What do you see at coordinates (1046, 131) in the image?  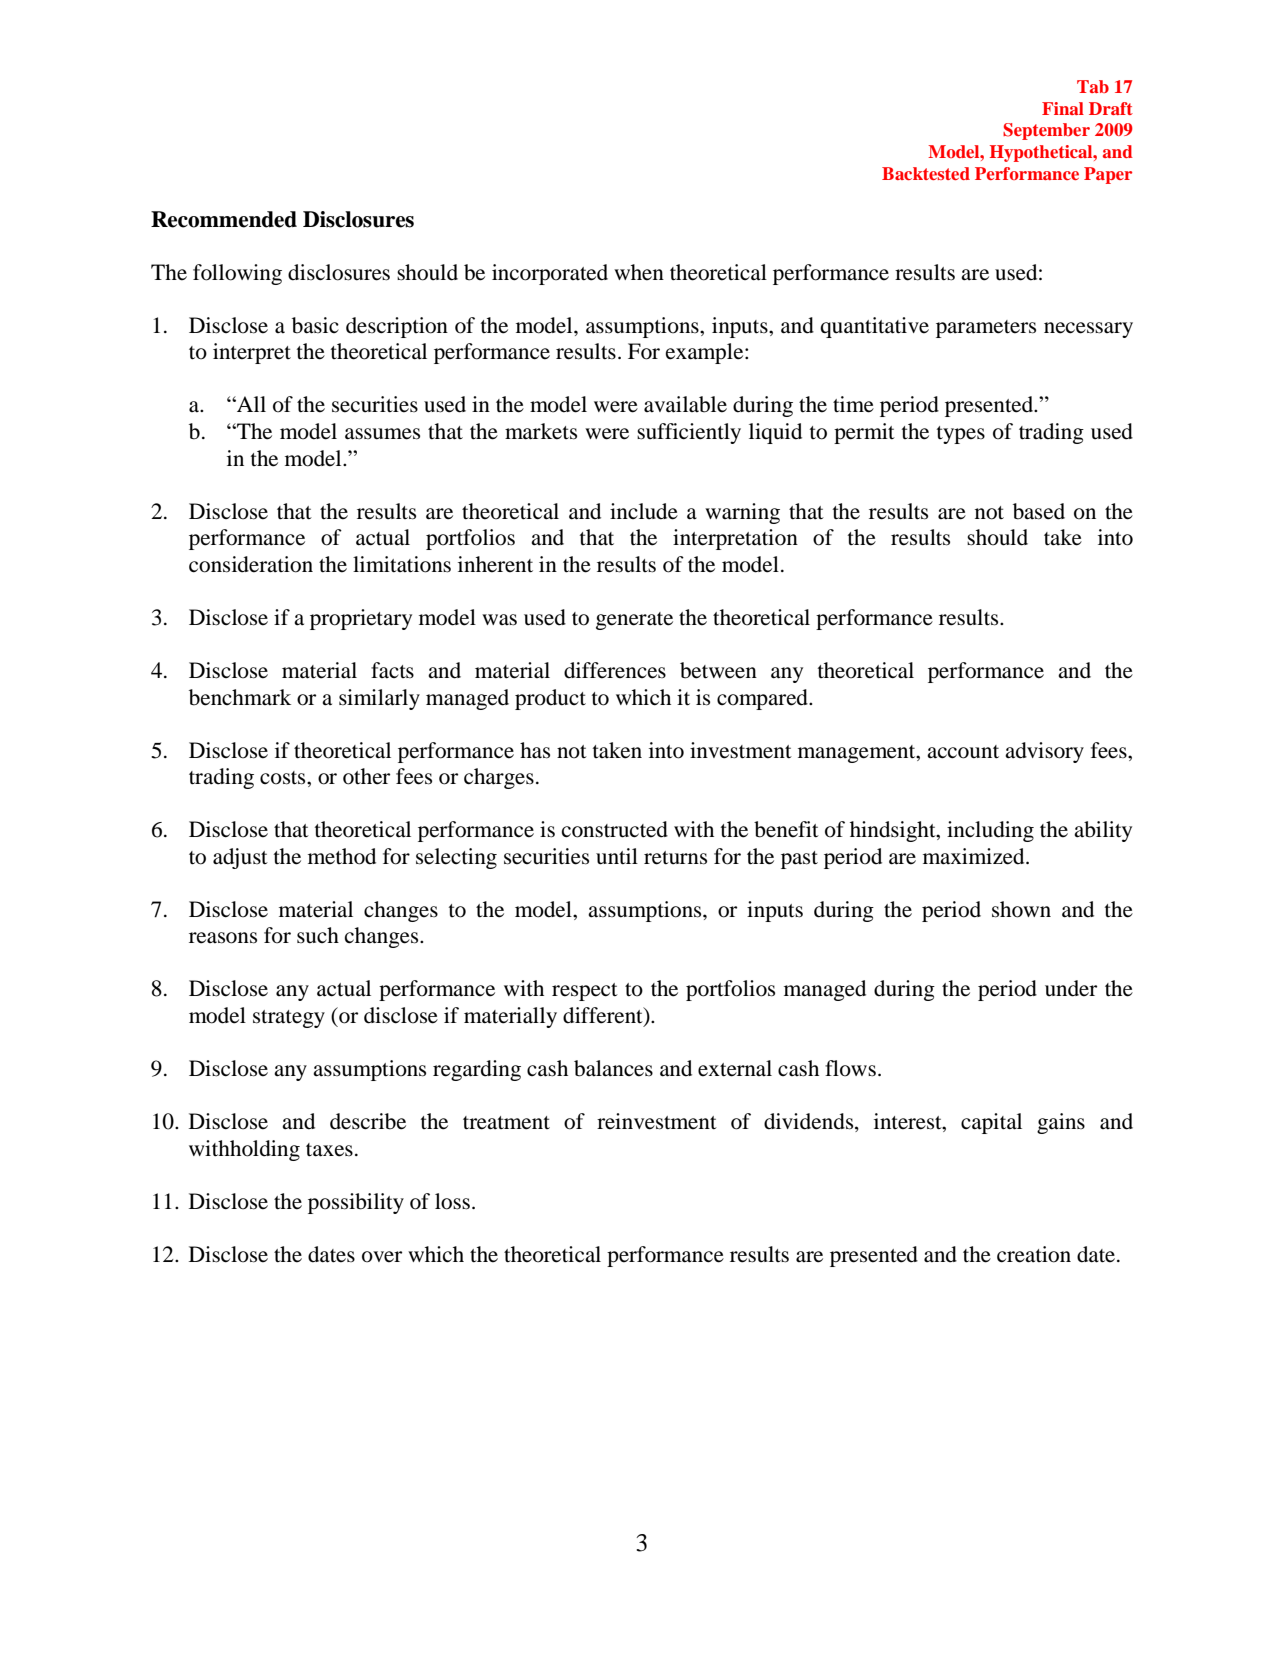 I see `September` at bounding box center [1046, 131].
